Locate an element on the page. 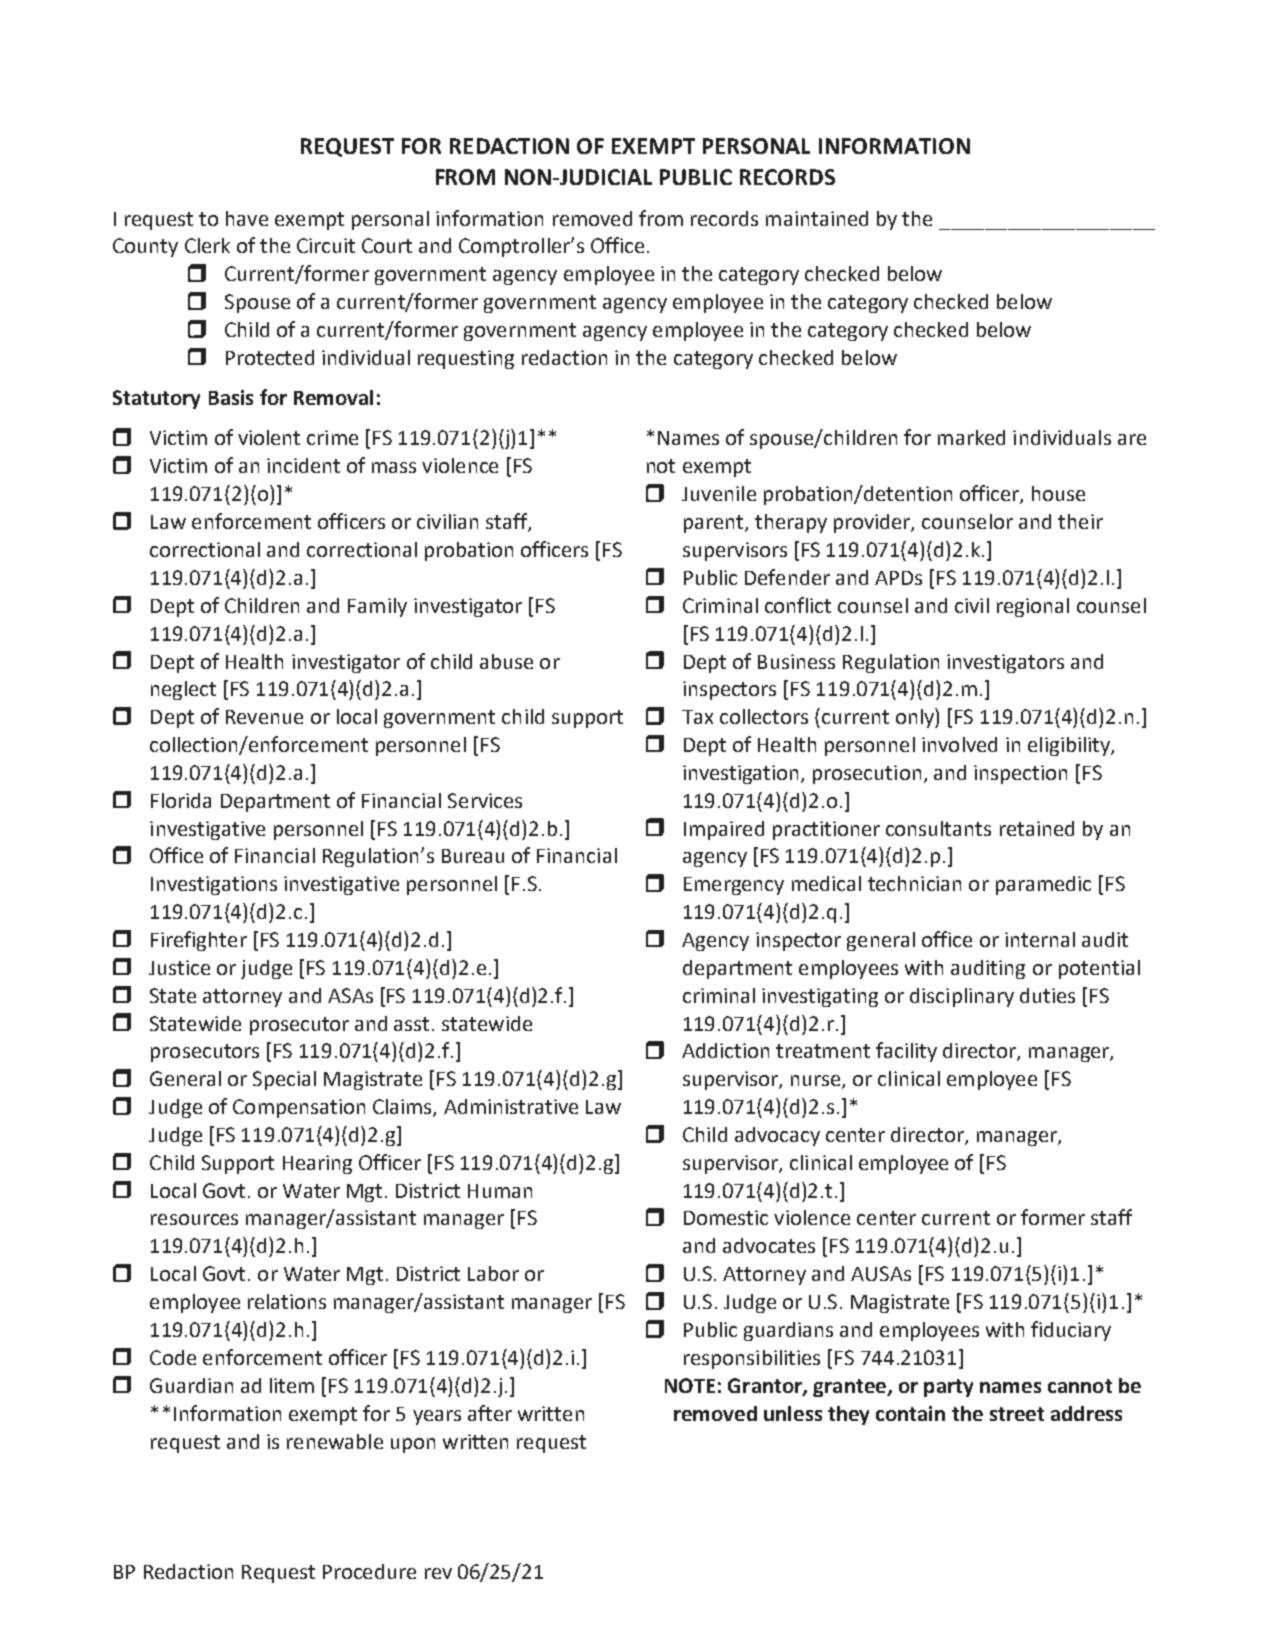 The width and height of the page is (1270, 1643). Addiction is located at coordinates (725, 1050).
